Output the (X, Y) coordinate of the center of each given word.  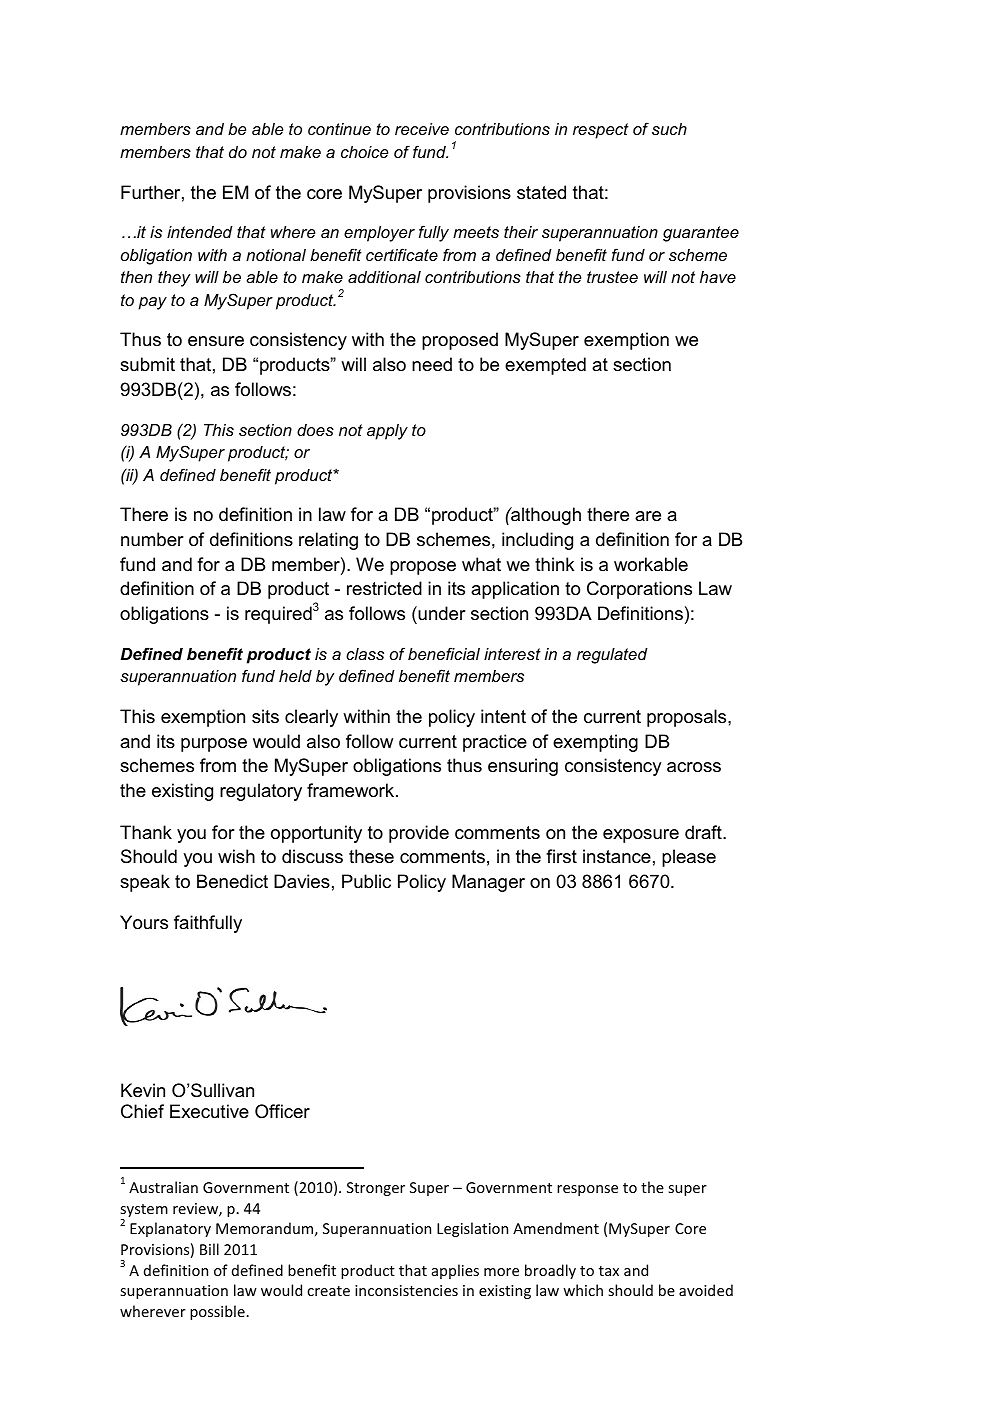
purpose (214, 745)
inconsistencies (406, 1290)
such (669, 129)
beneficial (444, 653)
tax (609, 1271)
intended (200, 232)
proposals (688, 718)
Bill (209, 1249)
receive (422, 129)
